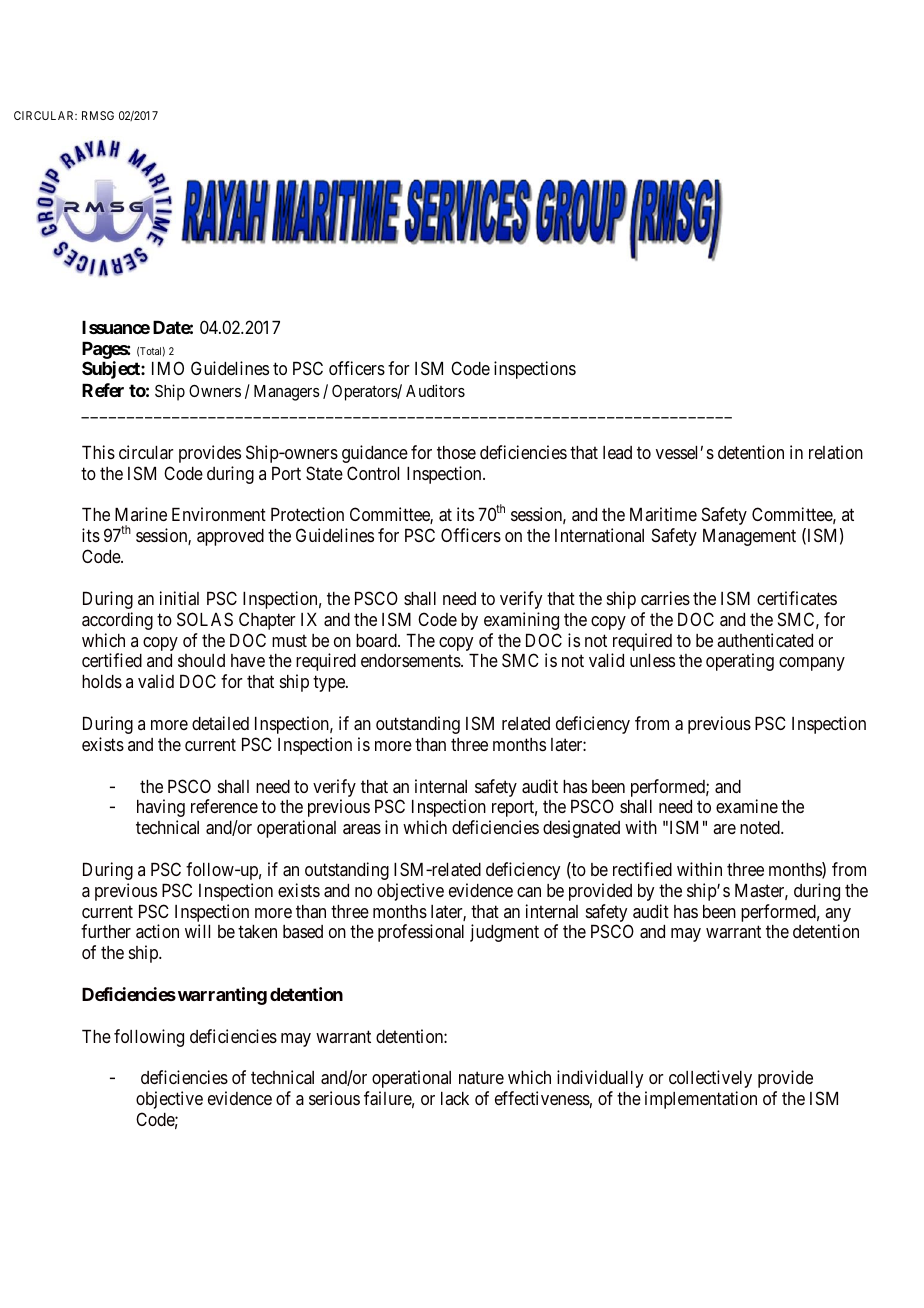 This document has width=924, height=1308. What do you see at coordinates (481, 1078) in the document?
I see `nature` at bounding box center [481, 1078].
